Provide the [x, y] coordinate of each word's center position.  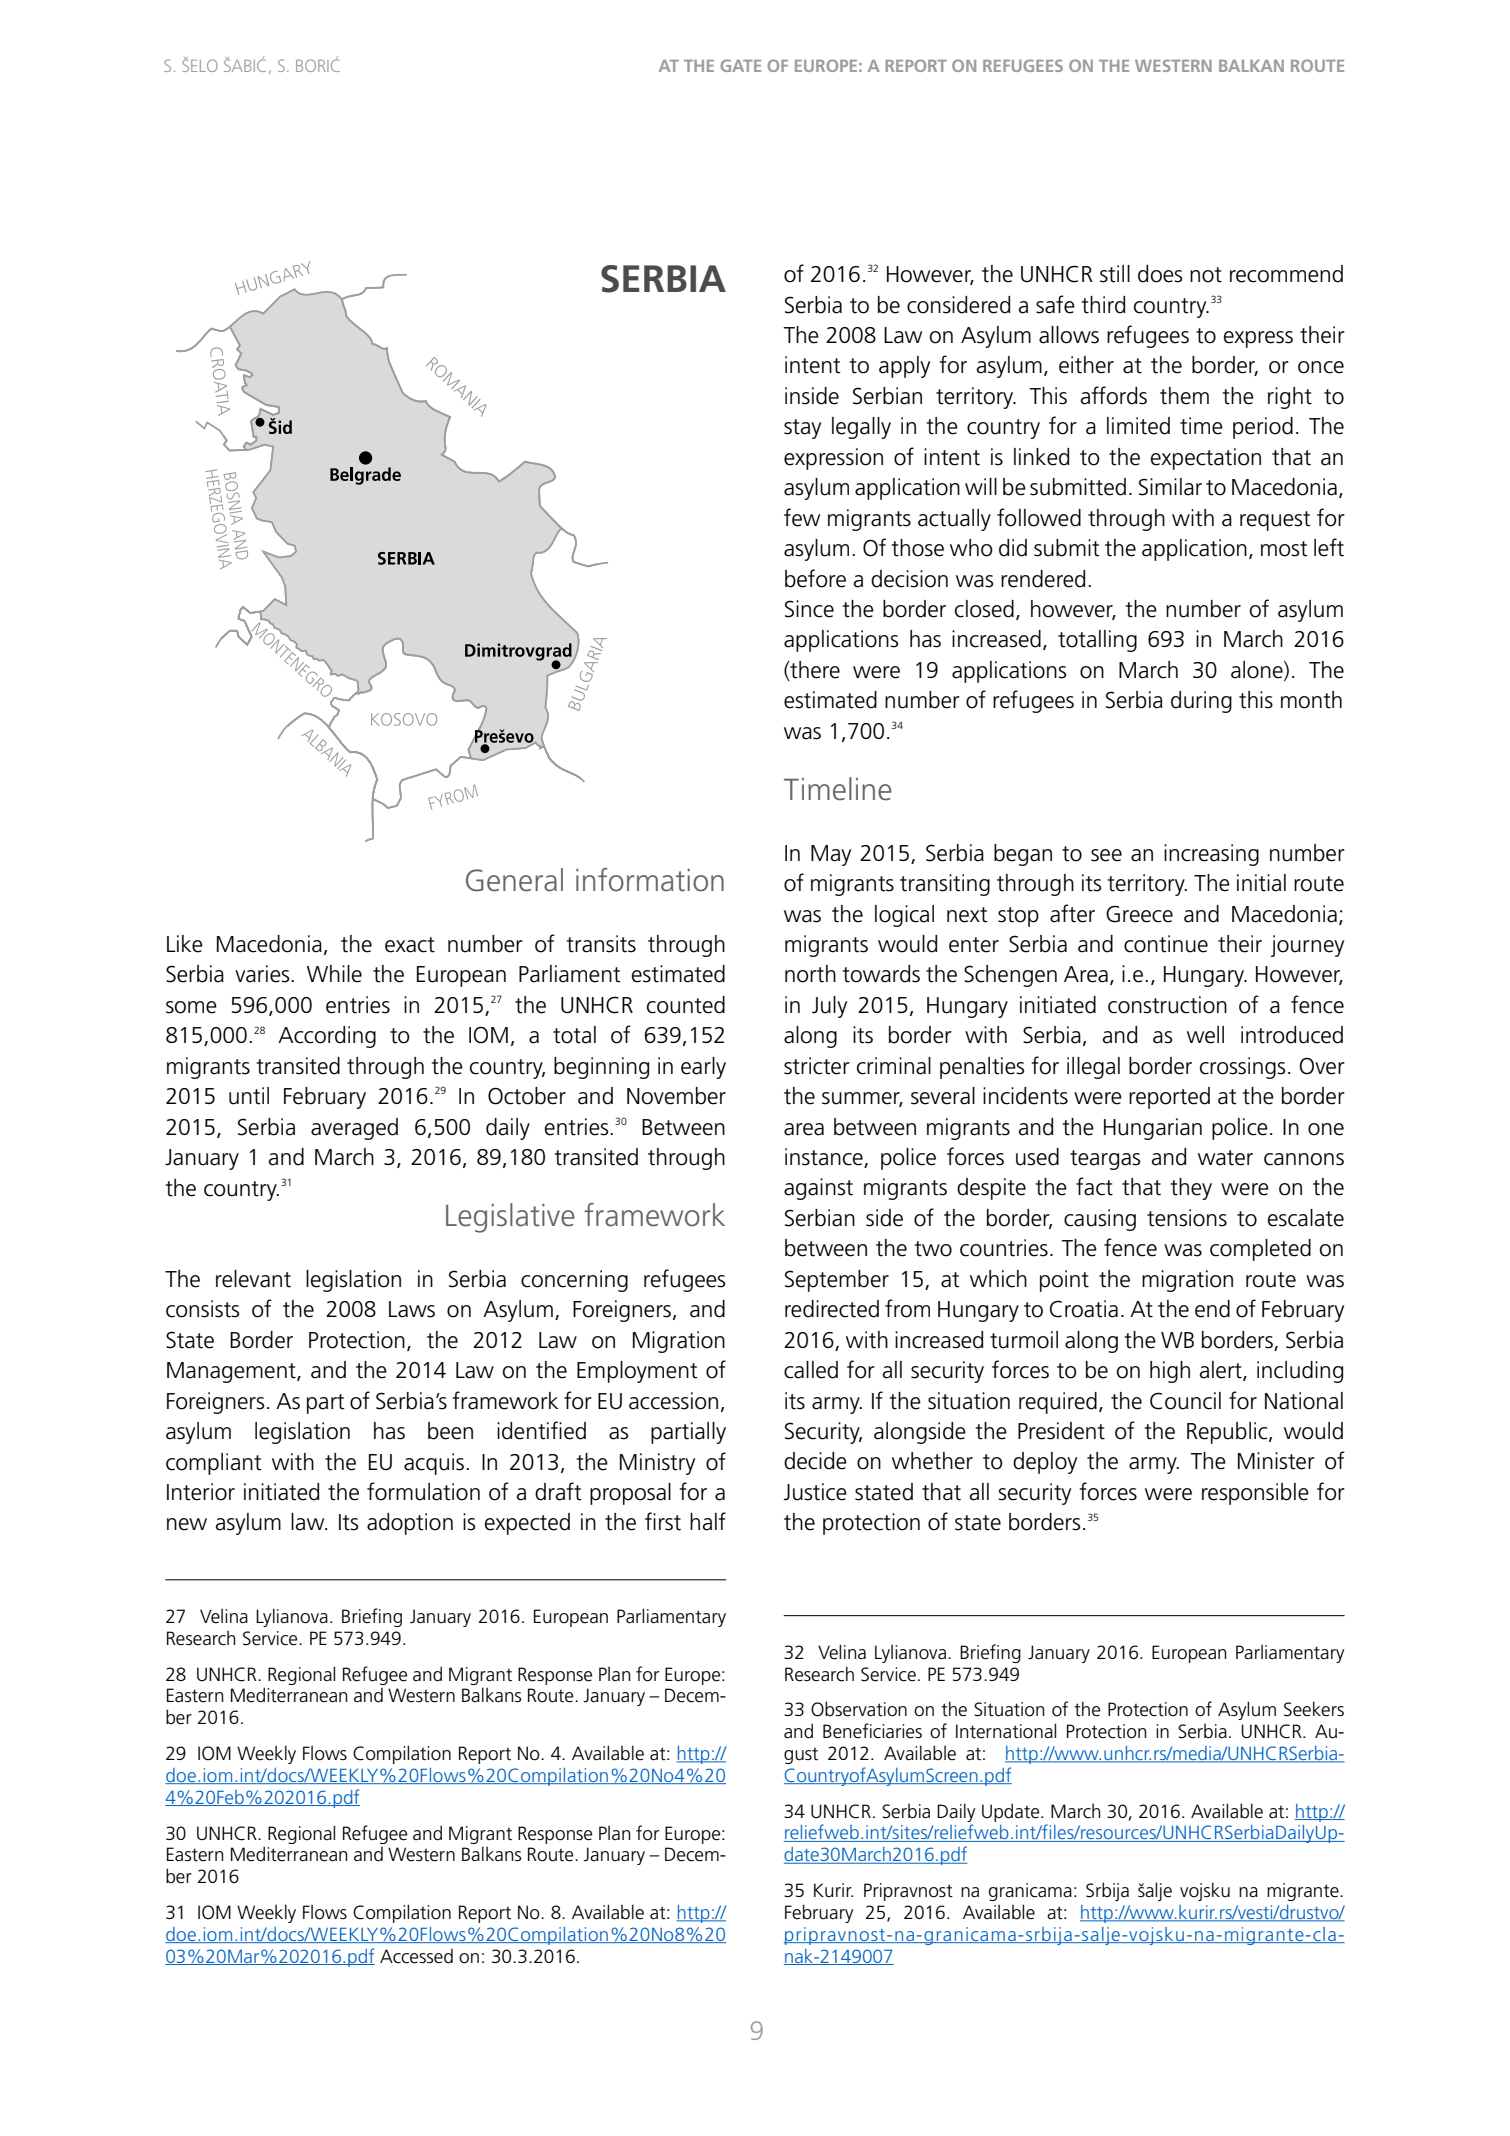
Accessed [416, 1956]
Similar [1170, 487]
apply [904, 367]
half [708, 1521]
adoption [410, 1524]
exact [410, 945]
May [831, 855]
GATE [740, 65]
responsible [1255, 1494]
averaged [354, 1129]
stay [802, 429]
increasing [1211, 855]
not [1206, 275]
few [802, 517]
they [1191, 1189]
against [818, 1189]
